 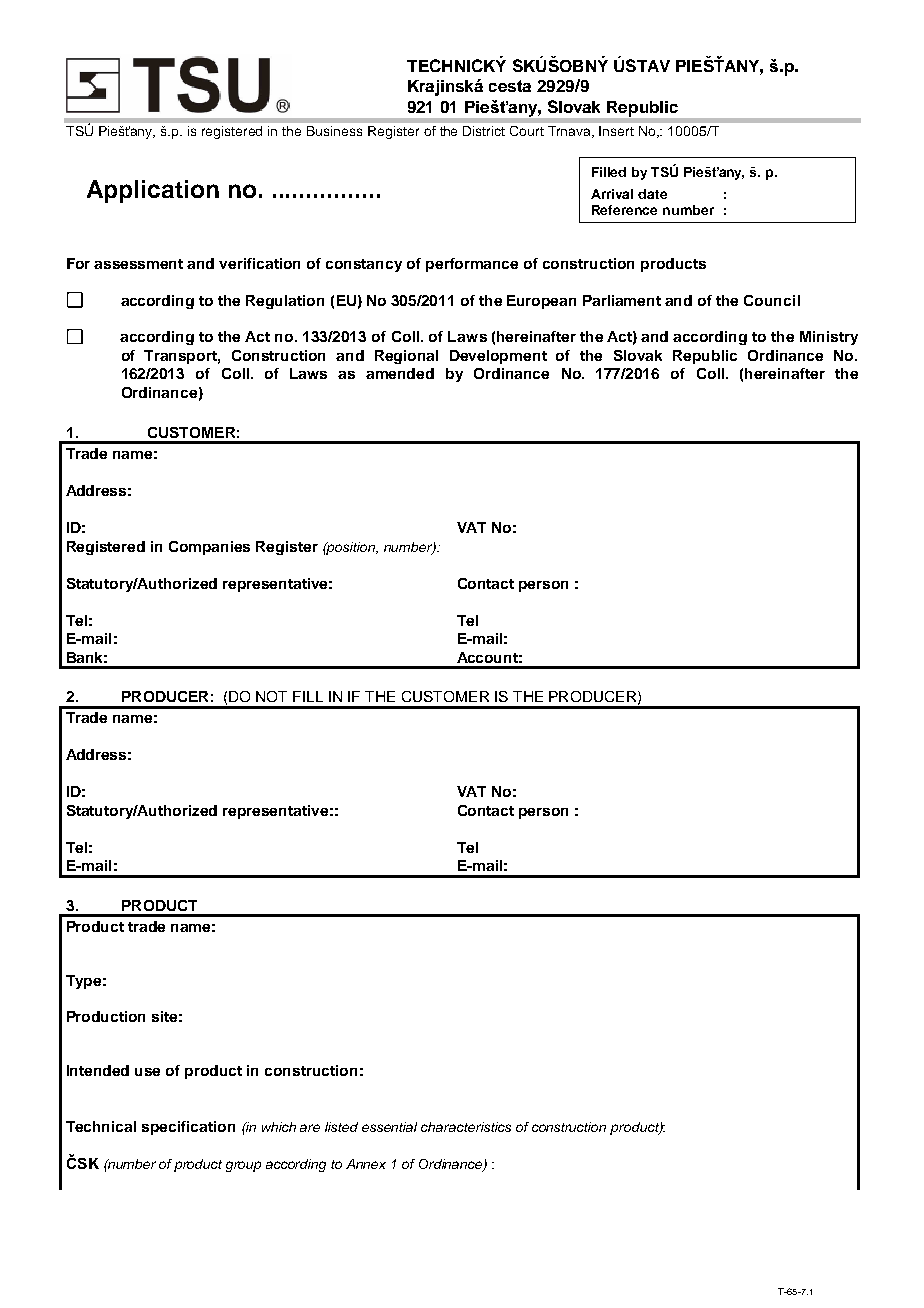 What do you see at coordinates (829, 338) in the page?
I see `Ministry` at bounding box center [829, 338].
